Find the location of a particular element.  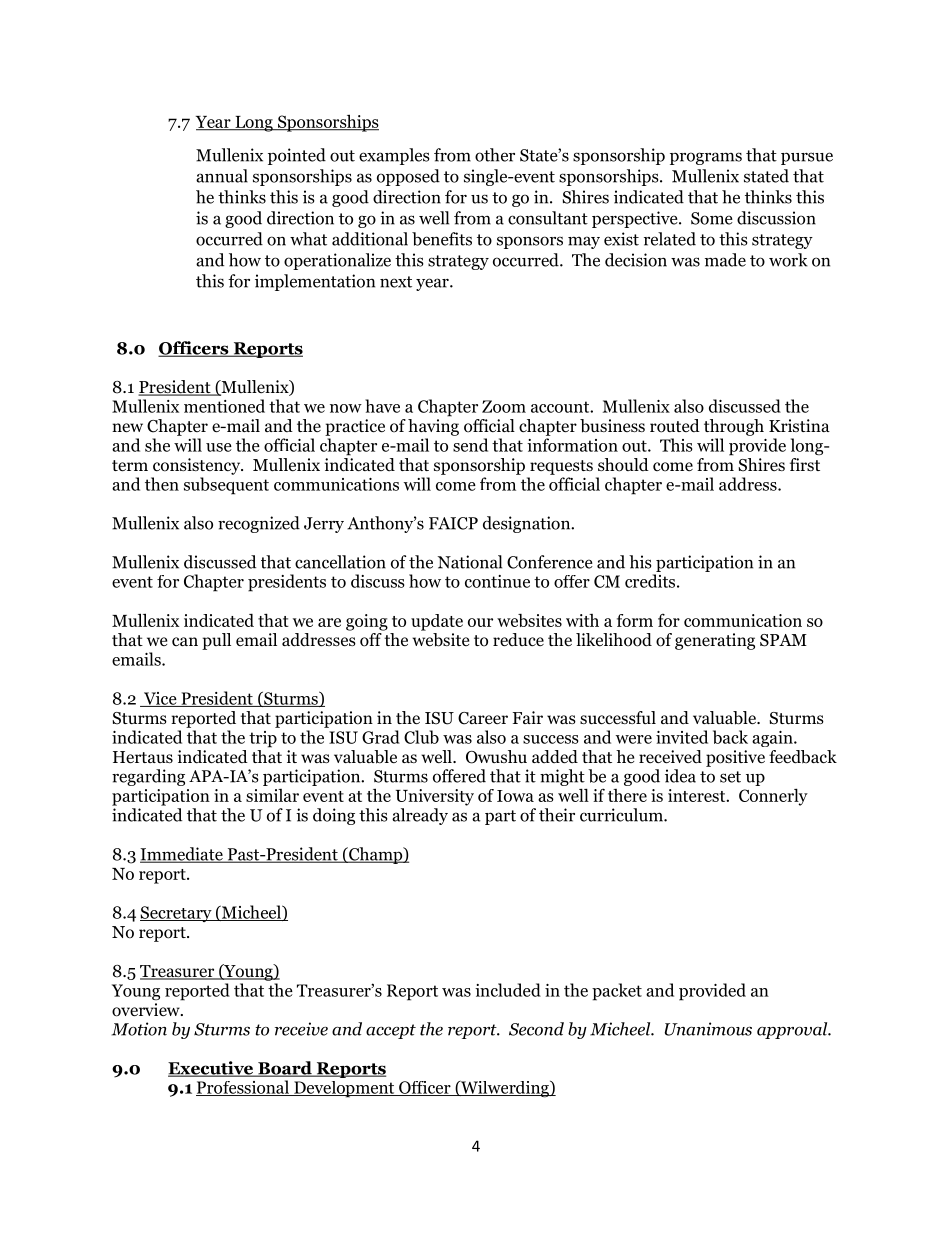

generating is located at coordinates (715, 641).
